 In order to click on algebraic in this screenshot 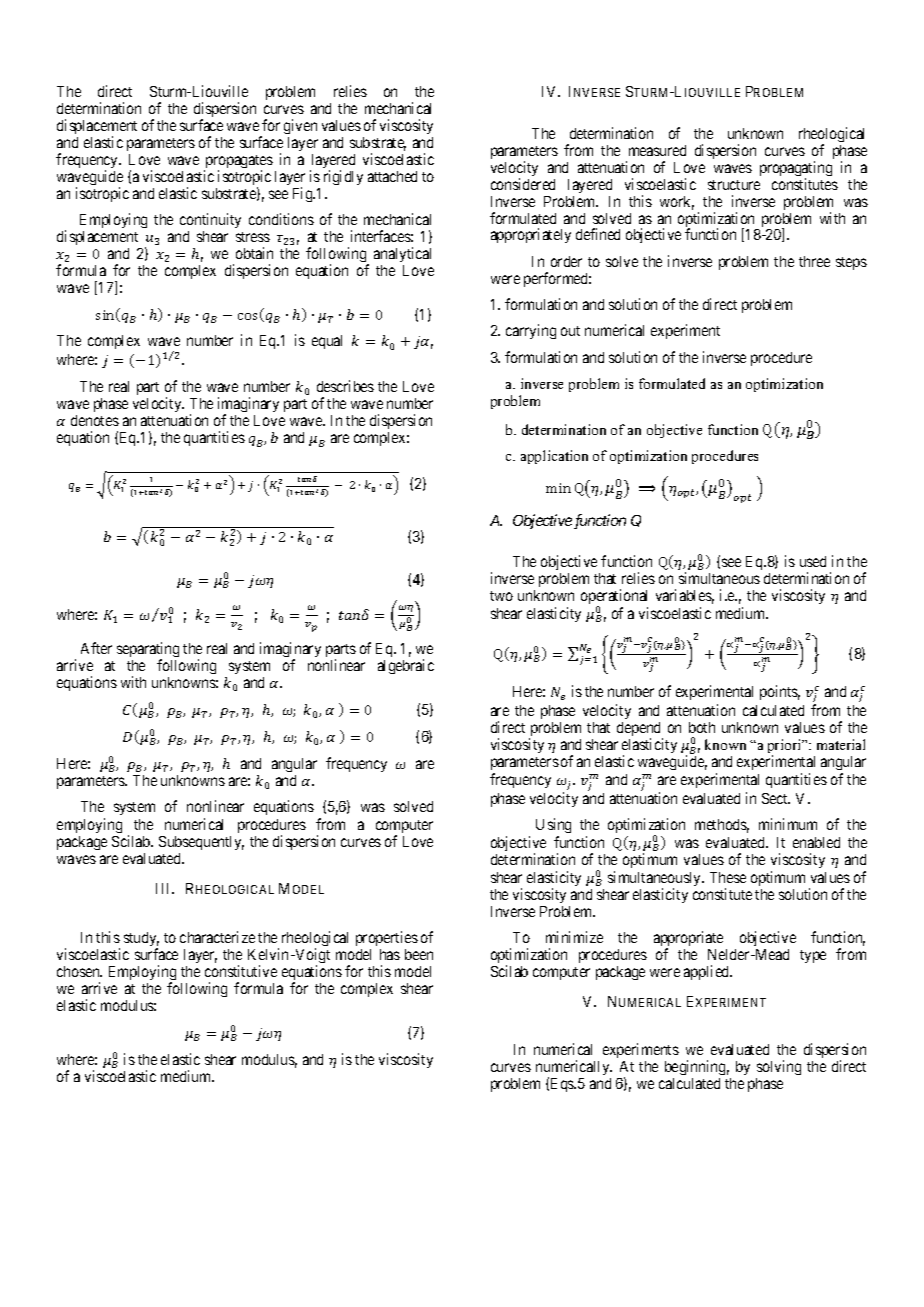, I will do `click(406, 666)`.
